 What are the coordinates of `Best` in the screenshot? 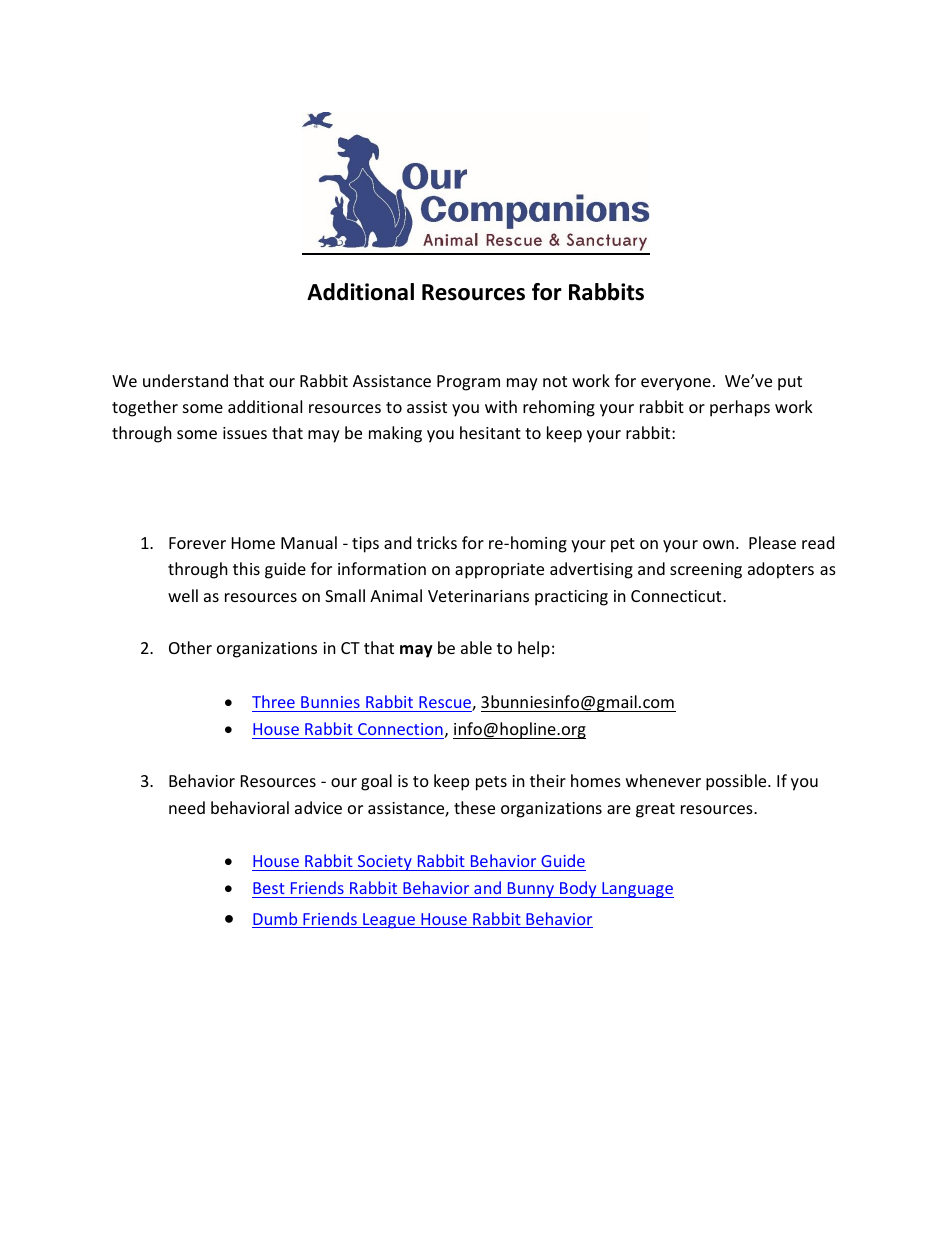 It's located at (269, 888).
